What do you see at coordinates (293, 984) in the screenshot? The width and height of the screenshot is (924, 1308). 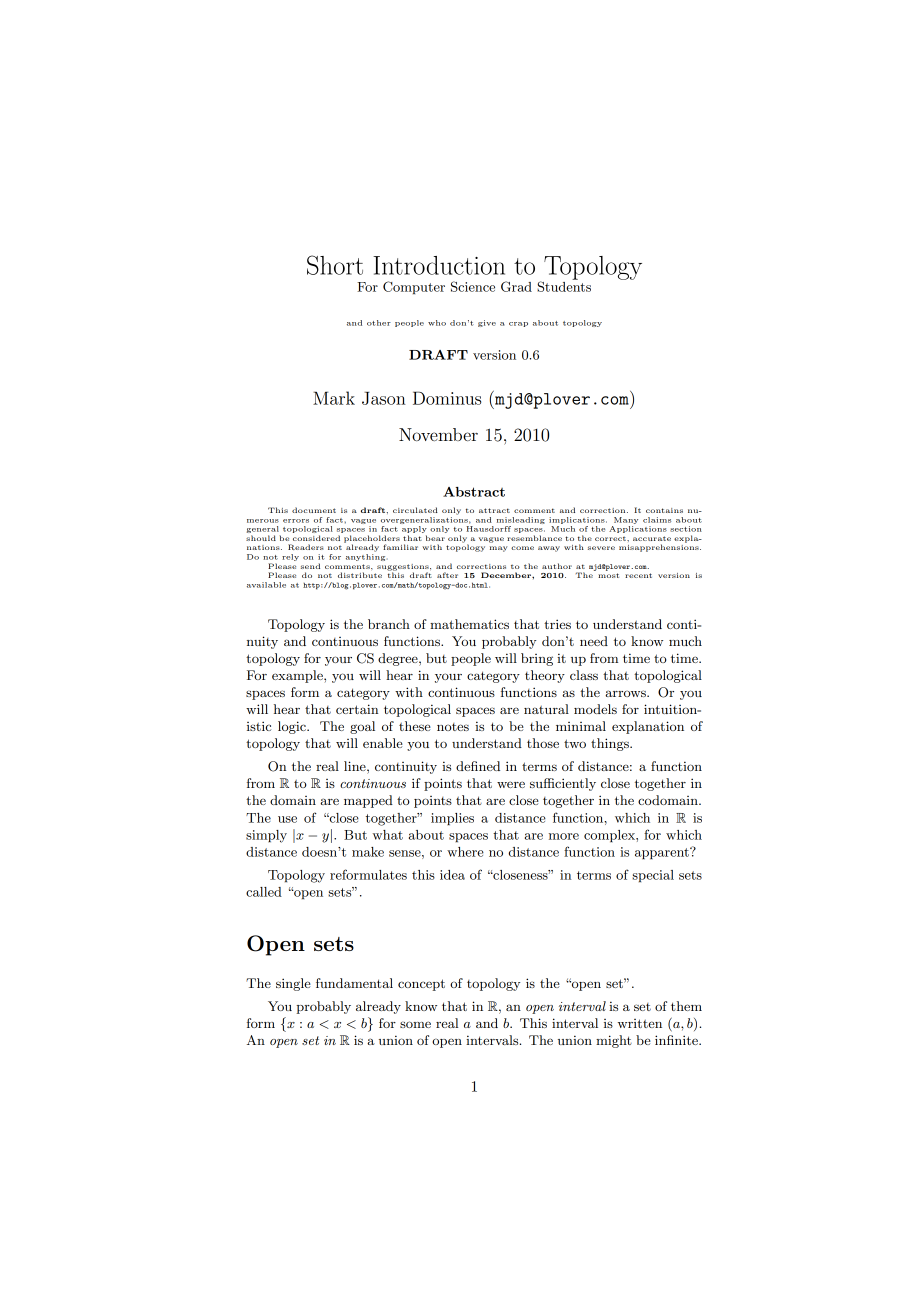 I see `single` at bounding box center [293, 984].
